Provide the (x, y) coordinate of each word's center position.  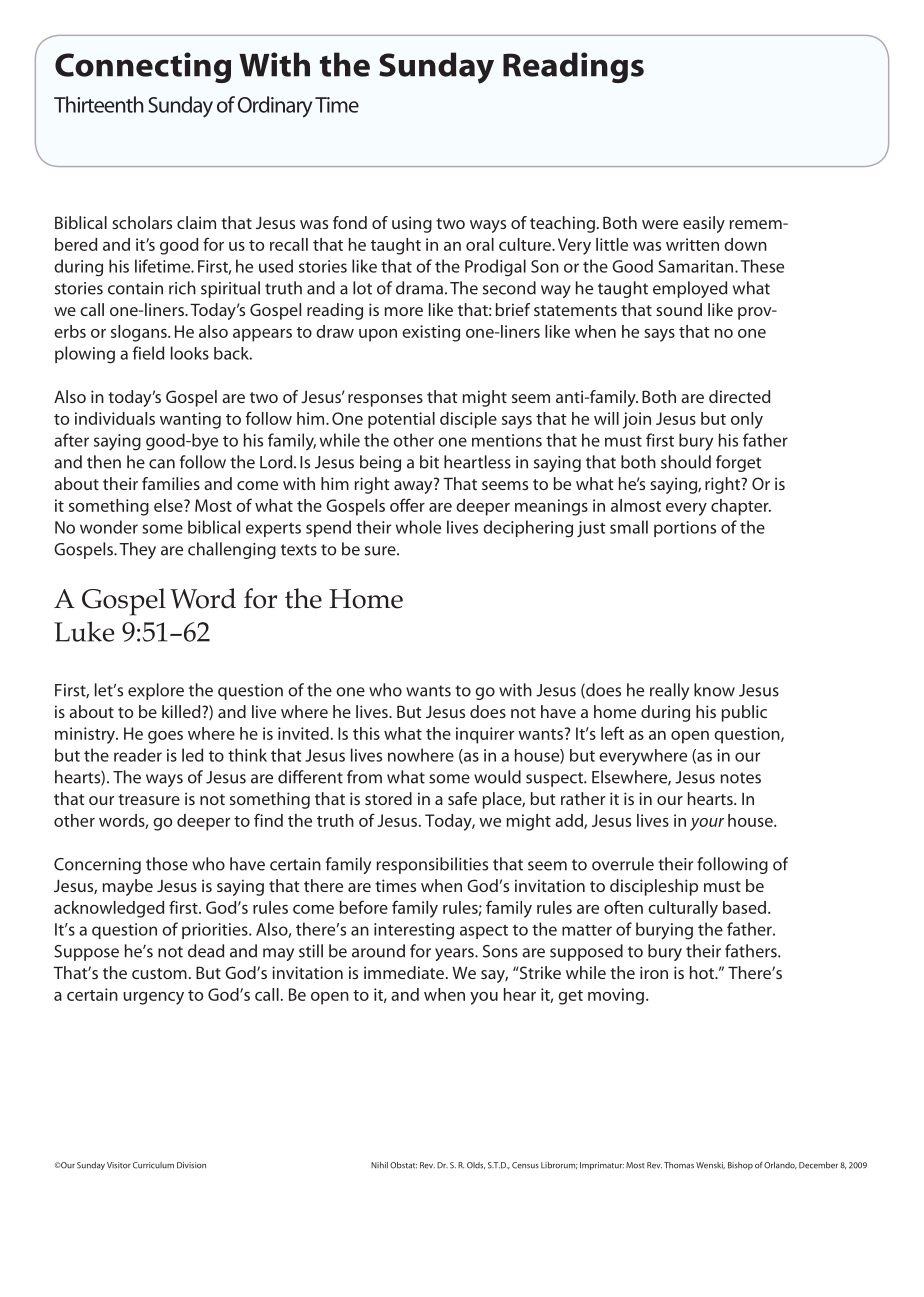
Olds (476, 1165)
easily (704, 224)
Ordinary (275, 107)
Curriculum (153, 1165)
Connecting (143, 67)
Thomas (679, 1165)
